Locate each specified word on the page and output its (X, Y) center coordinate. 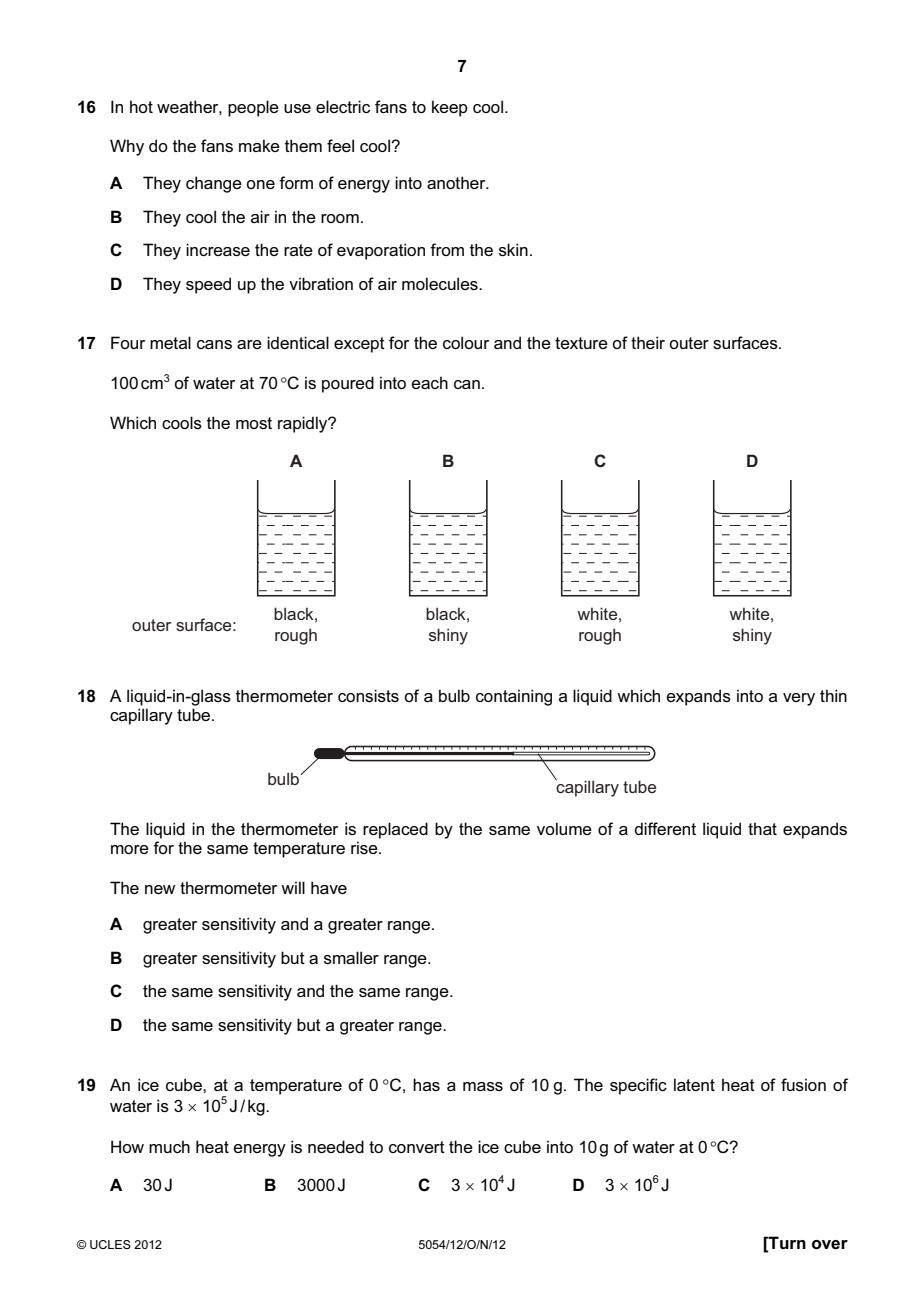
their (648, 342)
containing (514, 697)
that (762, 828)
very (799, 699)
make (259, 145)
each (429, 382)
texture (581, 343)
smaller (351, 957)
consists (368, 695)
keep (450, 108)
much (169, 1146)
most (254, 423)
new (160, 889)
